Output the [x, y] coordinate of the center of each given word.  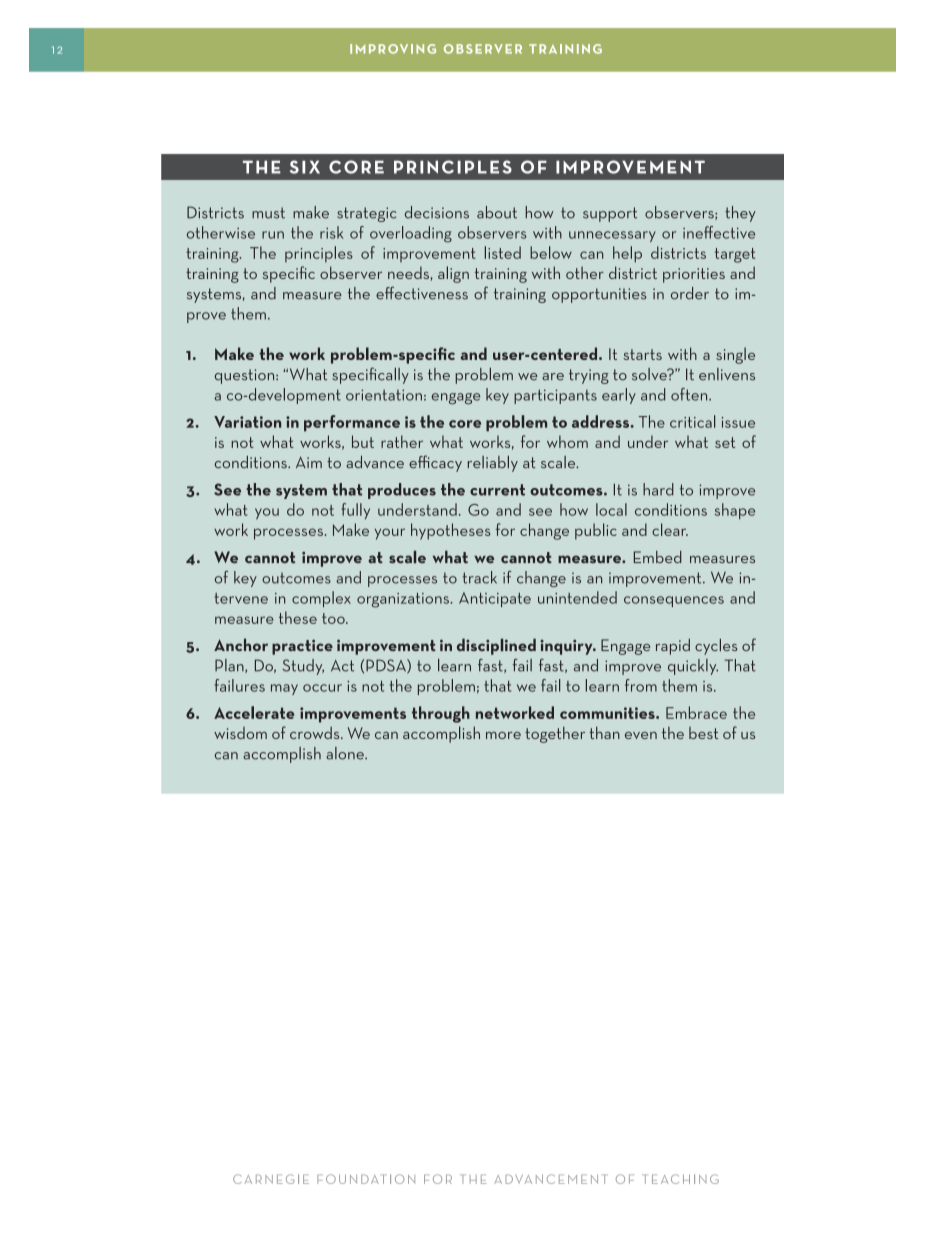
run [273, 235]
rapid [673, 646]
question [246, 376]
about [497, 212]
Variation [247, 422]
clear [670, 529]
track [479, 577]
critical [692, 421]
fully [355, 511]
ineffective [719, 232]
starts [642, 354]
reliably [493, 464]
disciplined [496, 646]
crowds [316, 733]
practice [302, 647]
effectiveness [422, 293]
